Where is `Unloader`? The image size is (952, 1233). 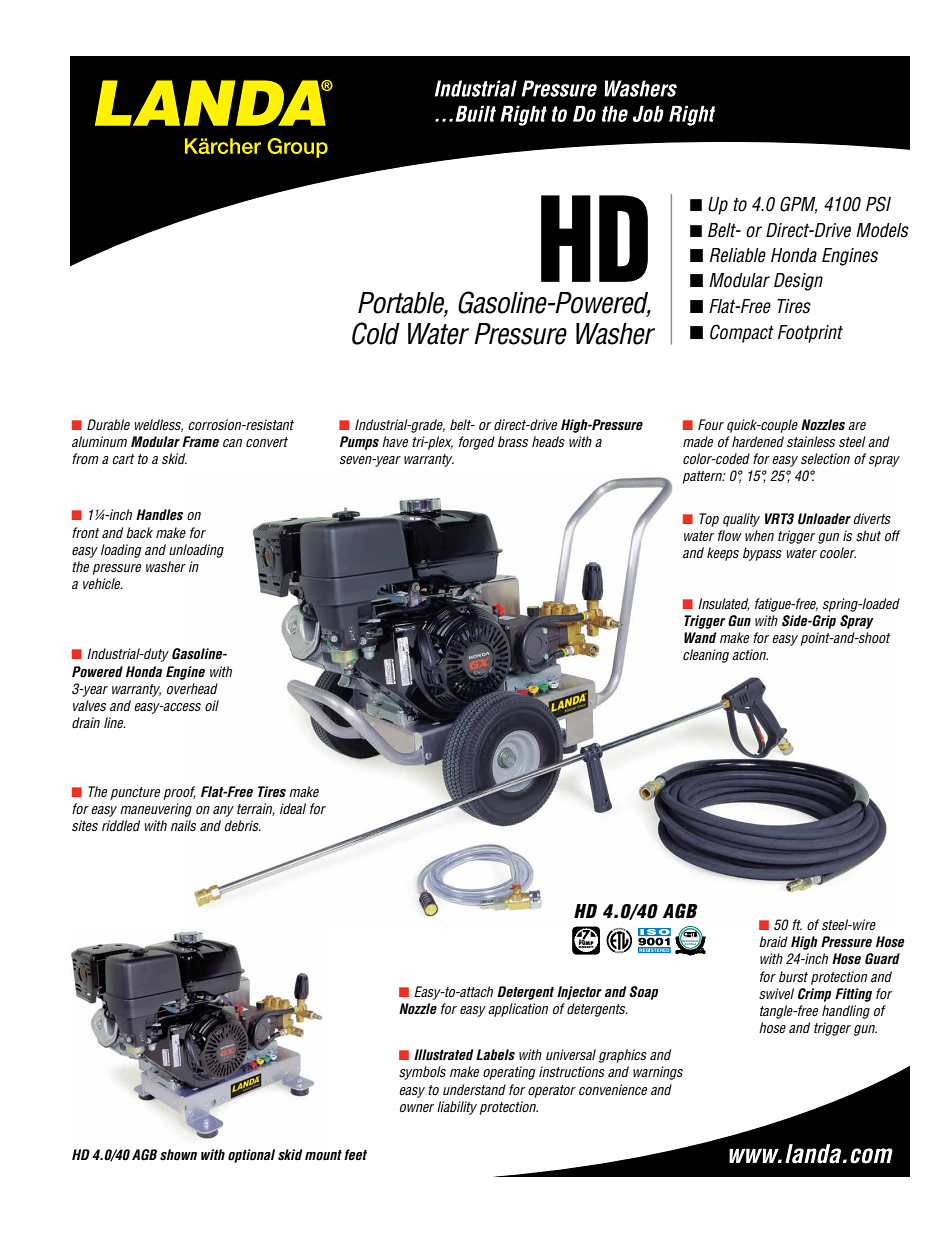 Unloader is located at coordinates (824, 519).
